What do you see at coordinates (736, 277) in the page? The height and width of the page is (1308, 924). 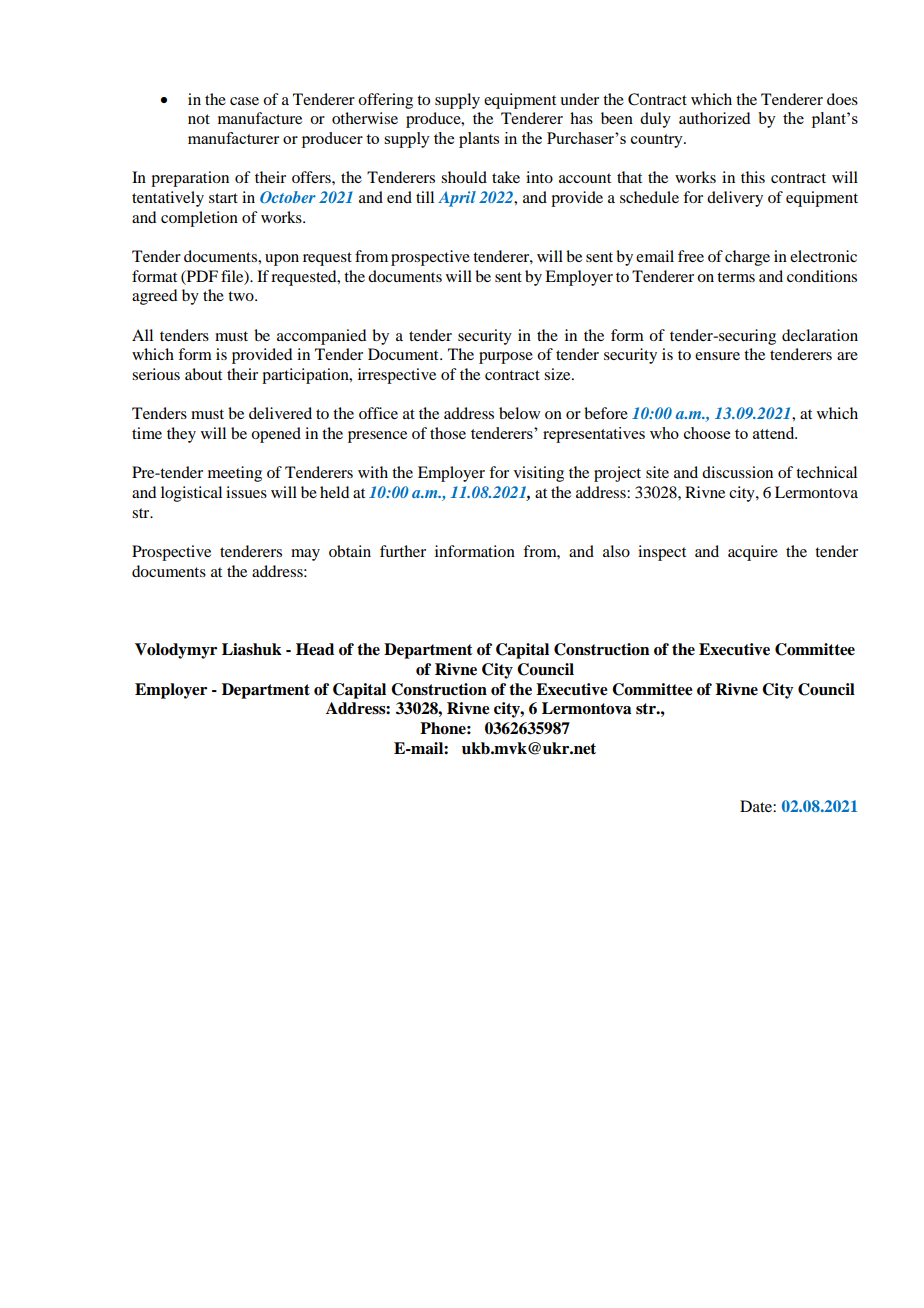 I see `terms` at bounding box center [736, 277].
